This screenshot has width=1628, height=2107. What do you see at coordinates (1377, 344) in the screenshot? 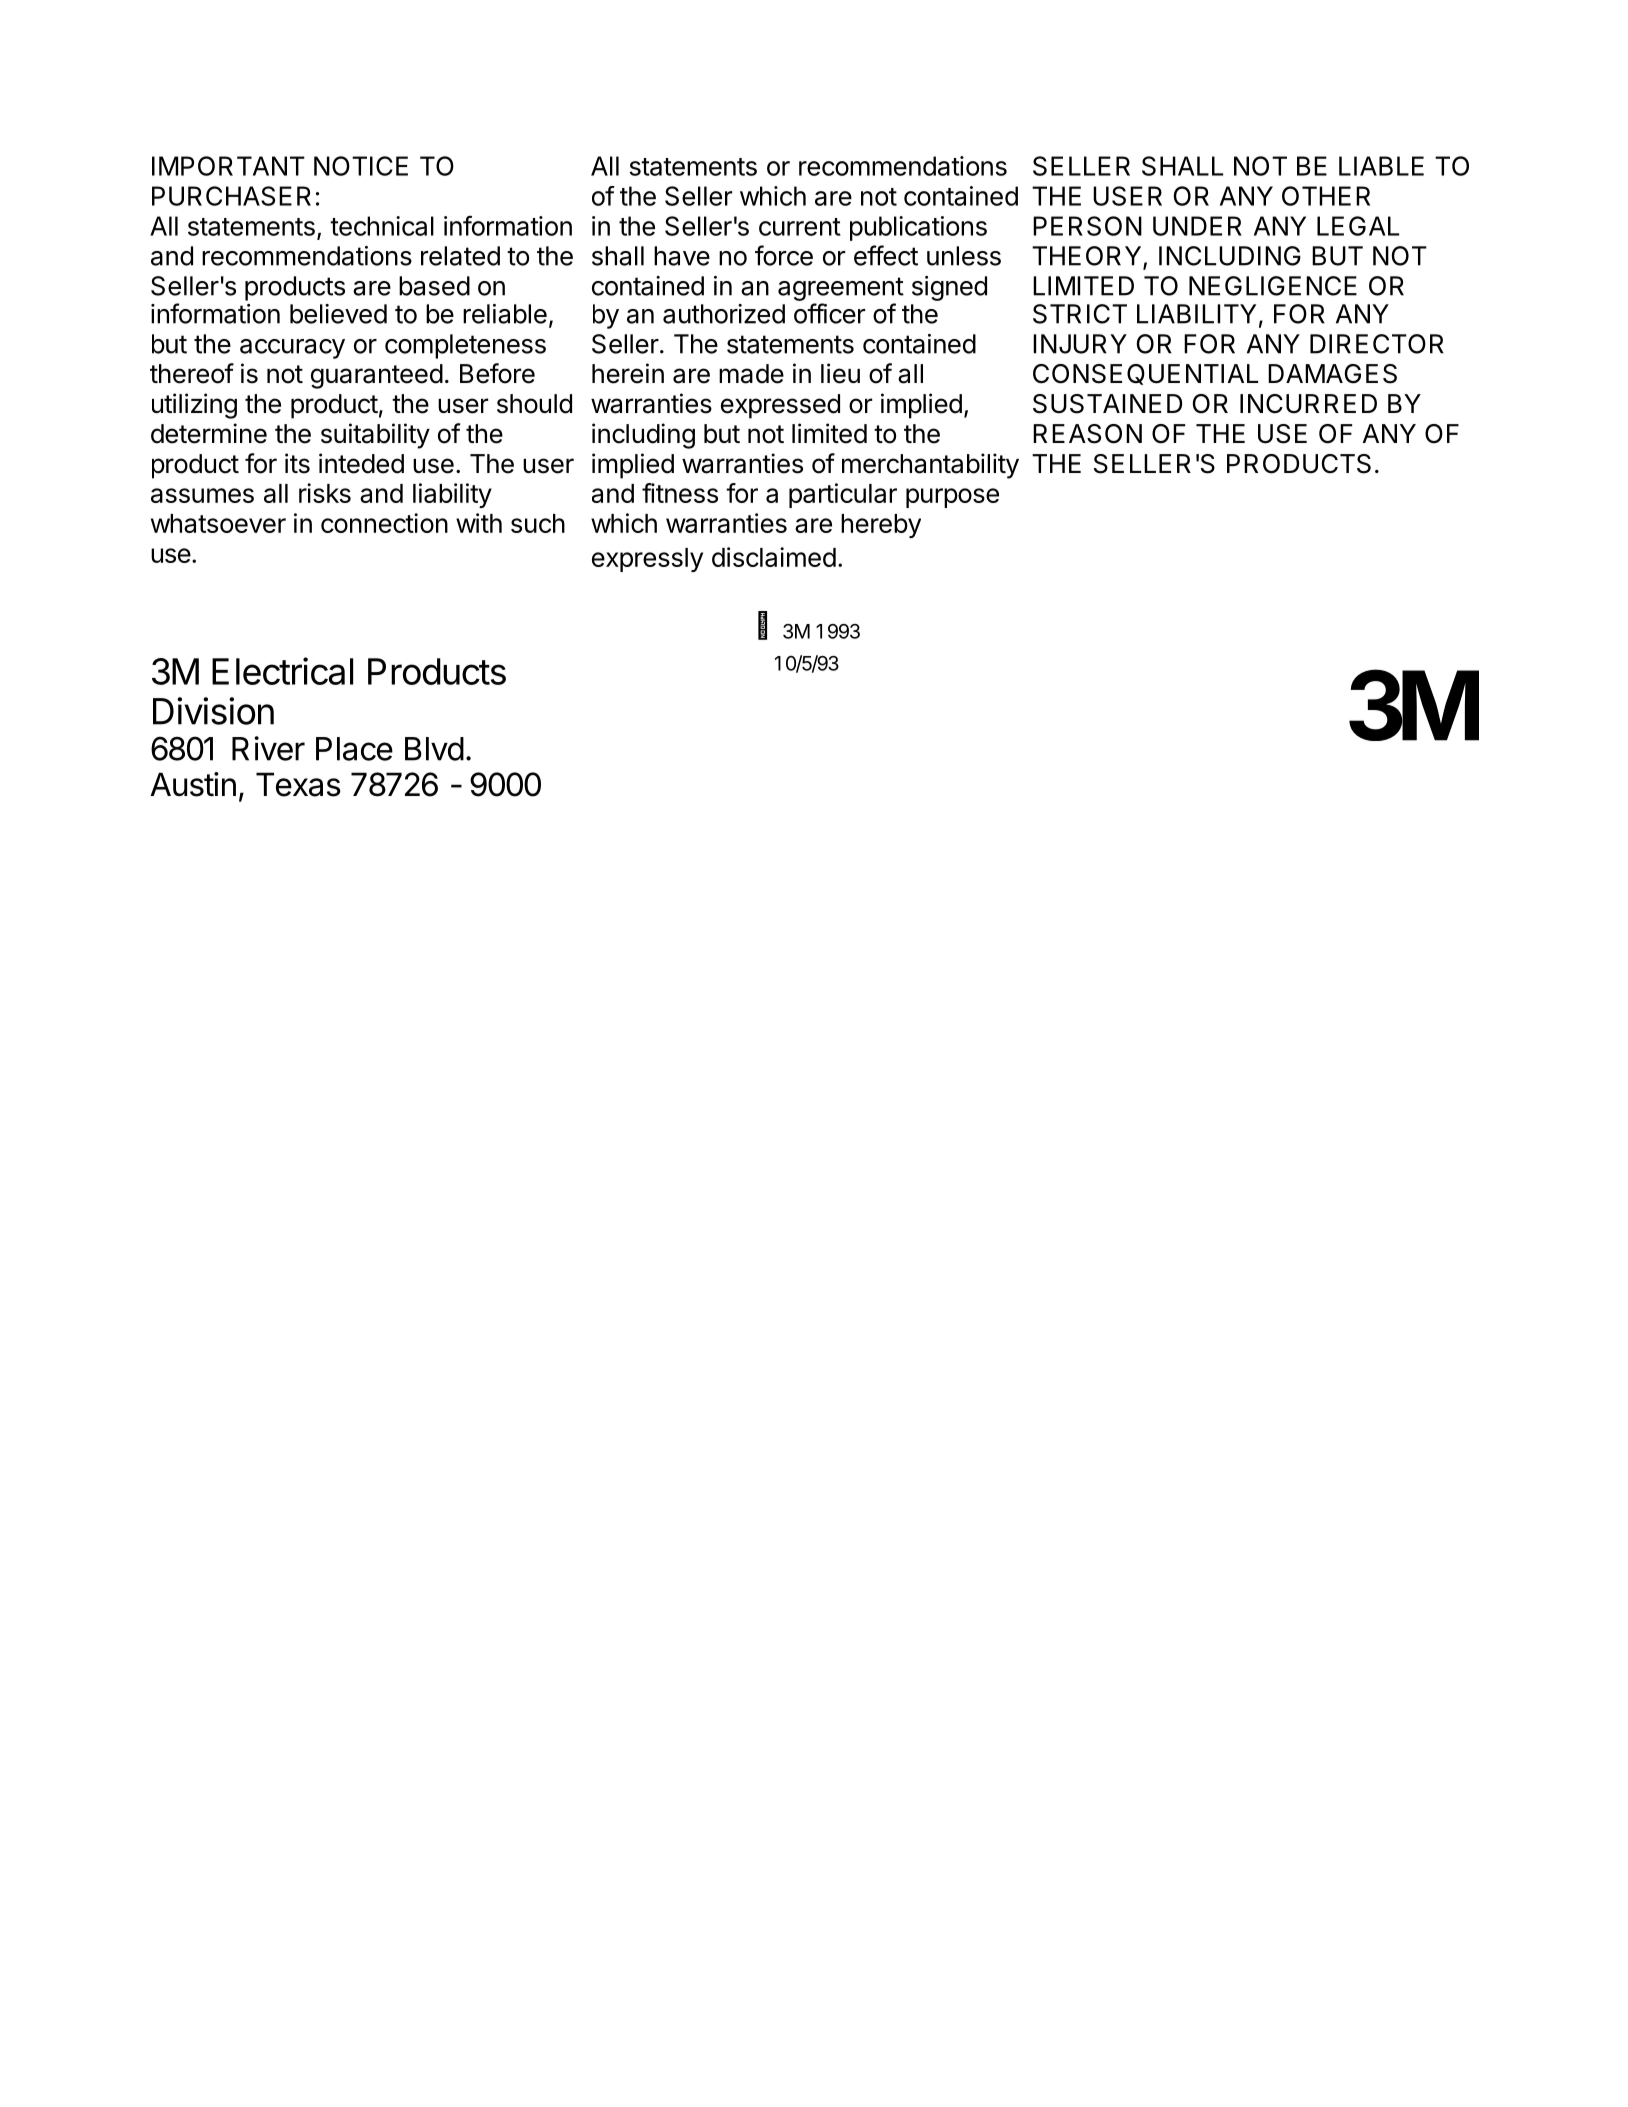
I see `DIRECTOR` at bounding box center [1377, 344].
